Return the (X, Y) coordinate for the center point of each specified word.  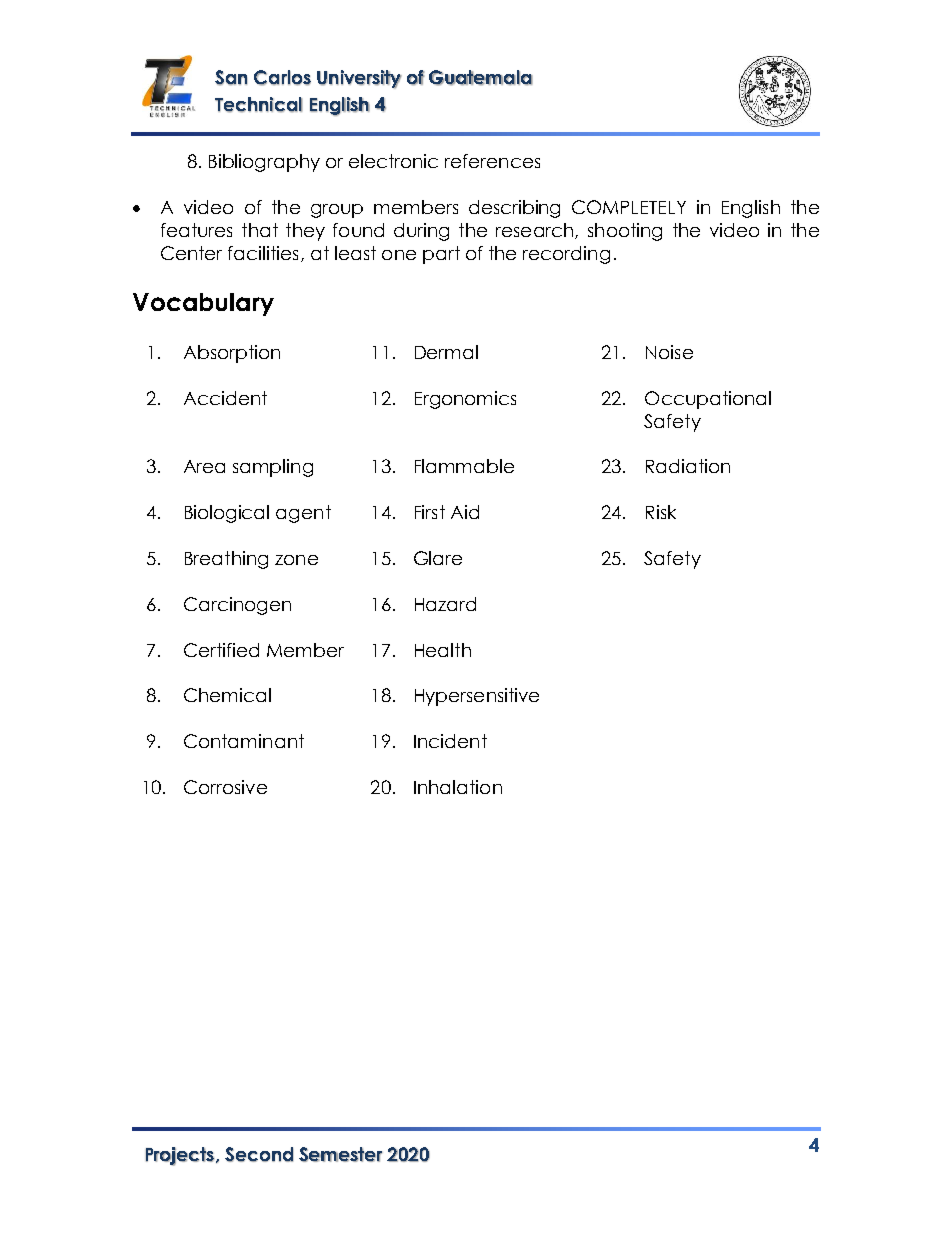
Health (443, 650)
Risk (661, 512)
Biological (227, 514)
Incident (450, 741)
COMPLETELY (629, 207)
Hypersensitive (477, 697)
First (430, 512)
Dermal (446, 352)
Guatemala (481, 78)
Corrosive (225, 787)
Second (259, 1154)
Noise (669, 352)
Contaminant (244, 741)
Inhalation (458, 787)
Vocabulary (203, 304)
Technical (259, 105)
